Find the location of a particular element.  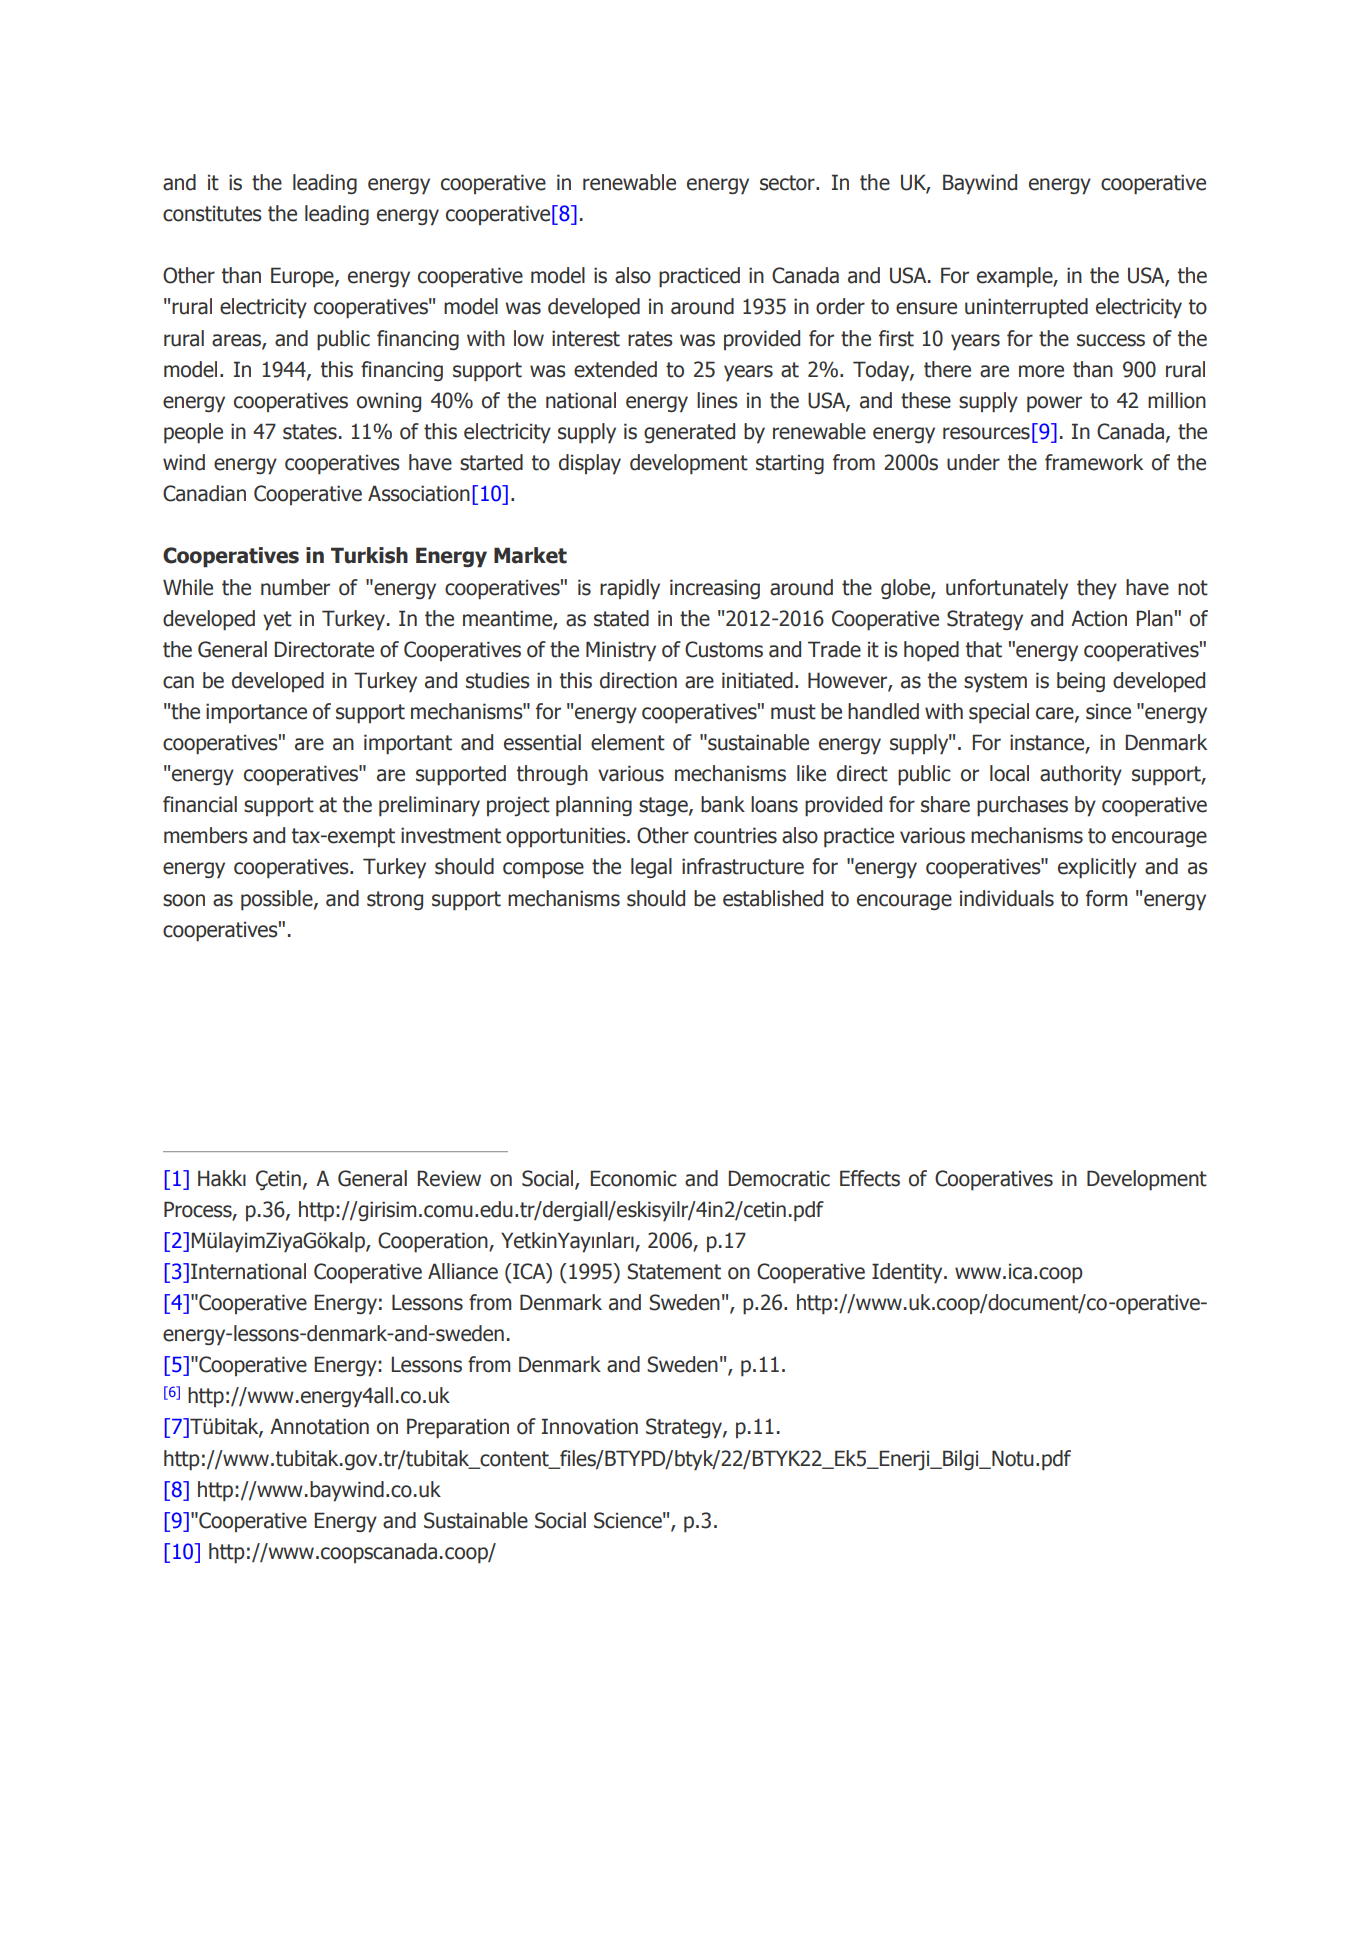

bank is located at coordinates (723, 804).
